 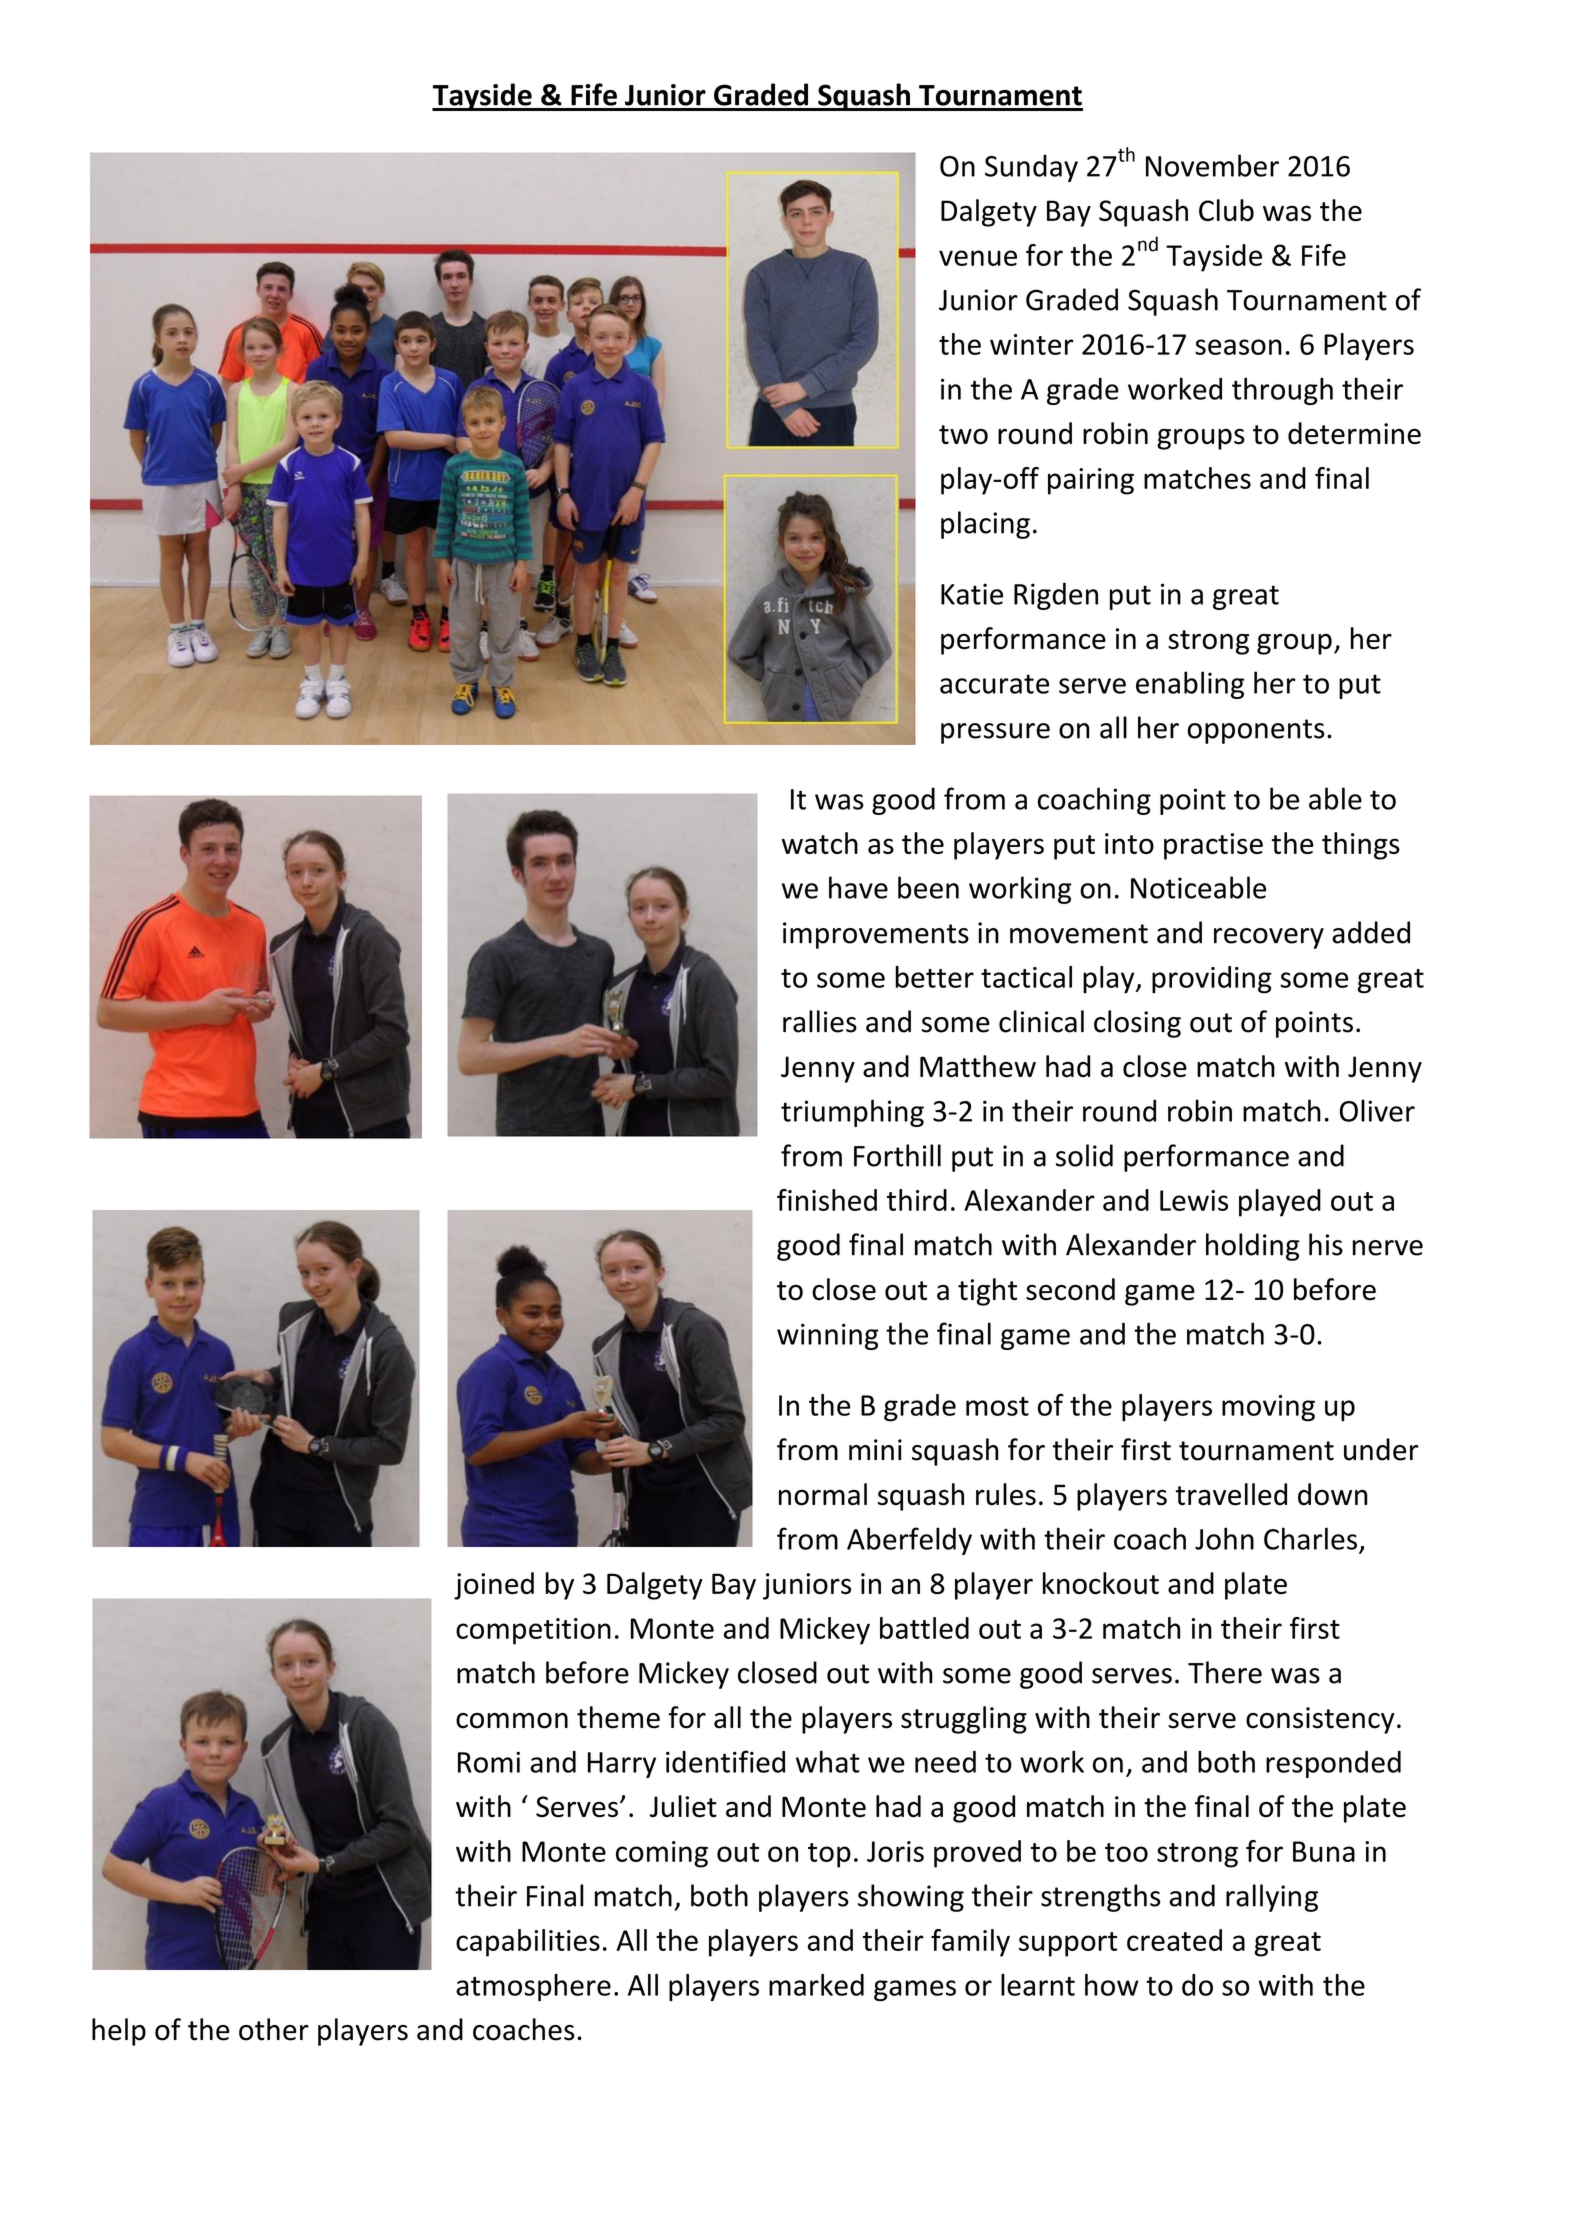 I want to click on watch, so click(x=820, y=843).
